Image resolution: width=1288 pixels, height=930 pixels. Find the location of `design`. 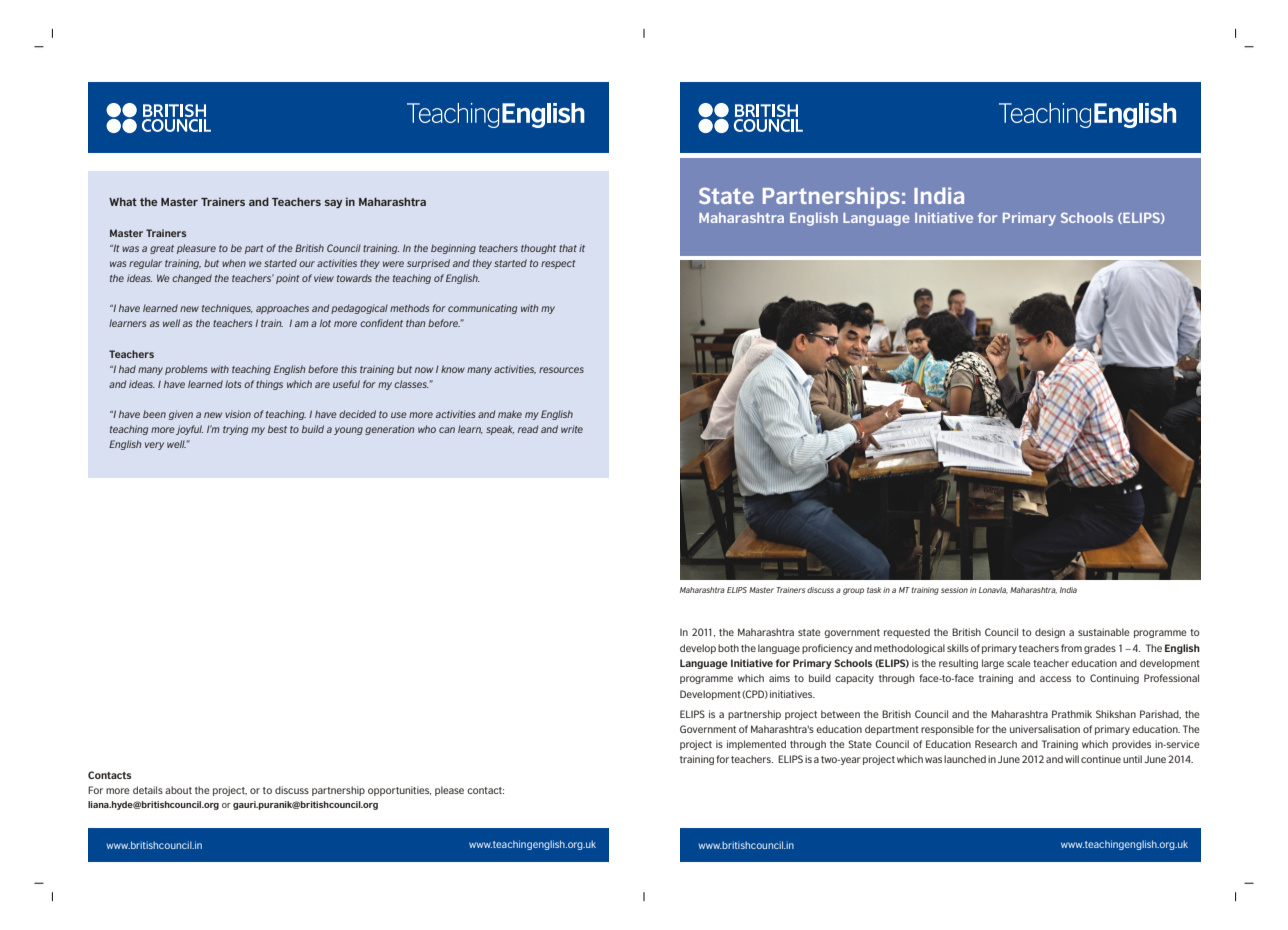

design is located at coordinates (1050, 633).
